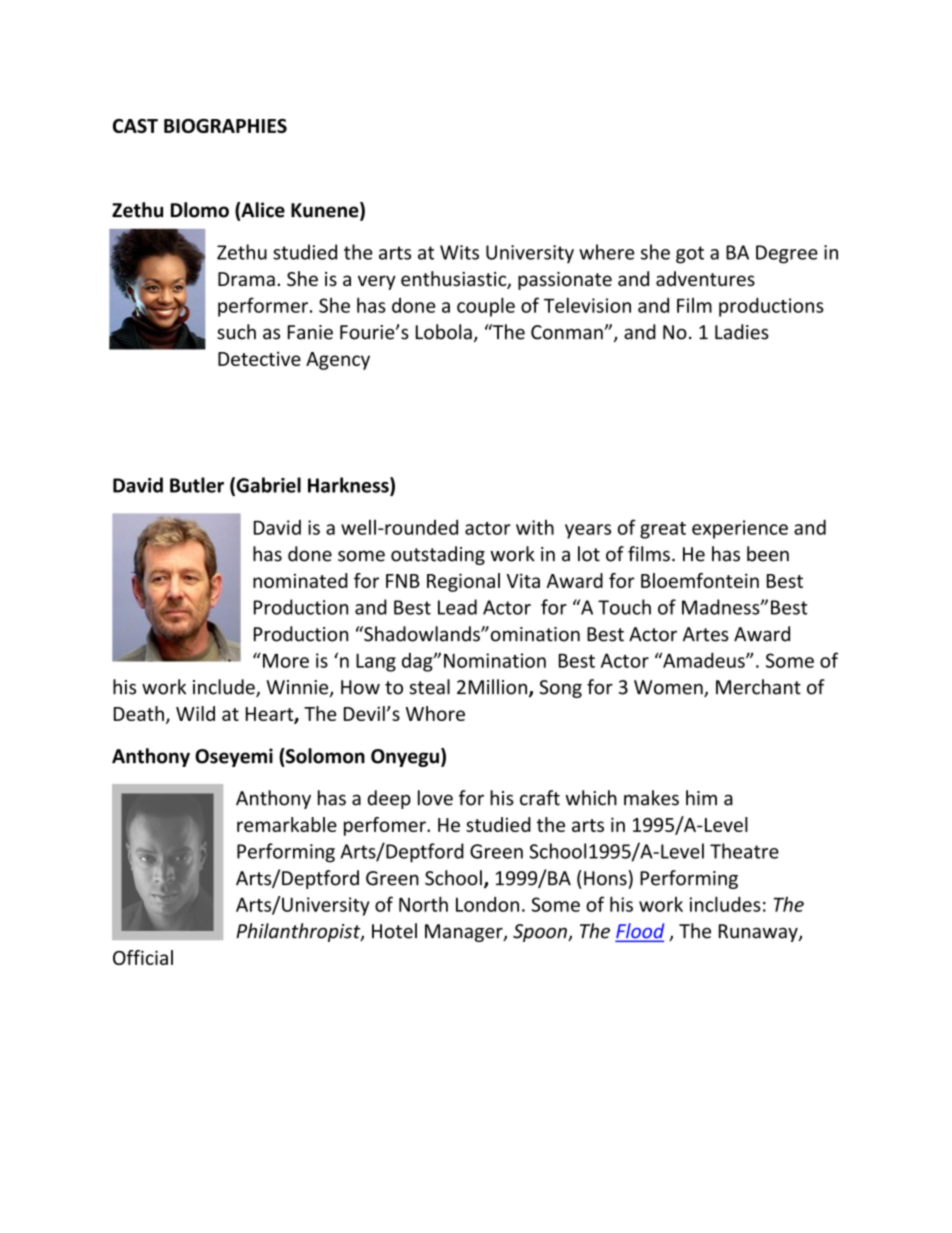  I want to click on Regional, so click(463, 582).
